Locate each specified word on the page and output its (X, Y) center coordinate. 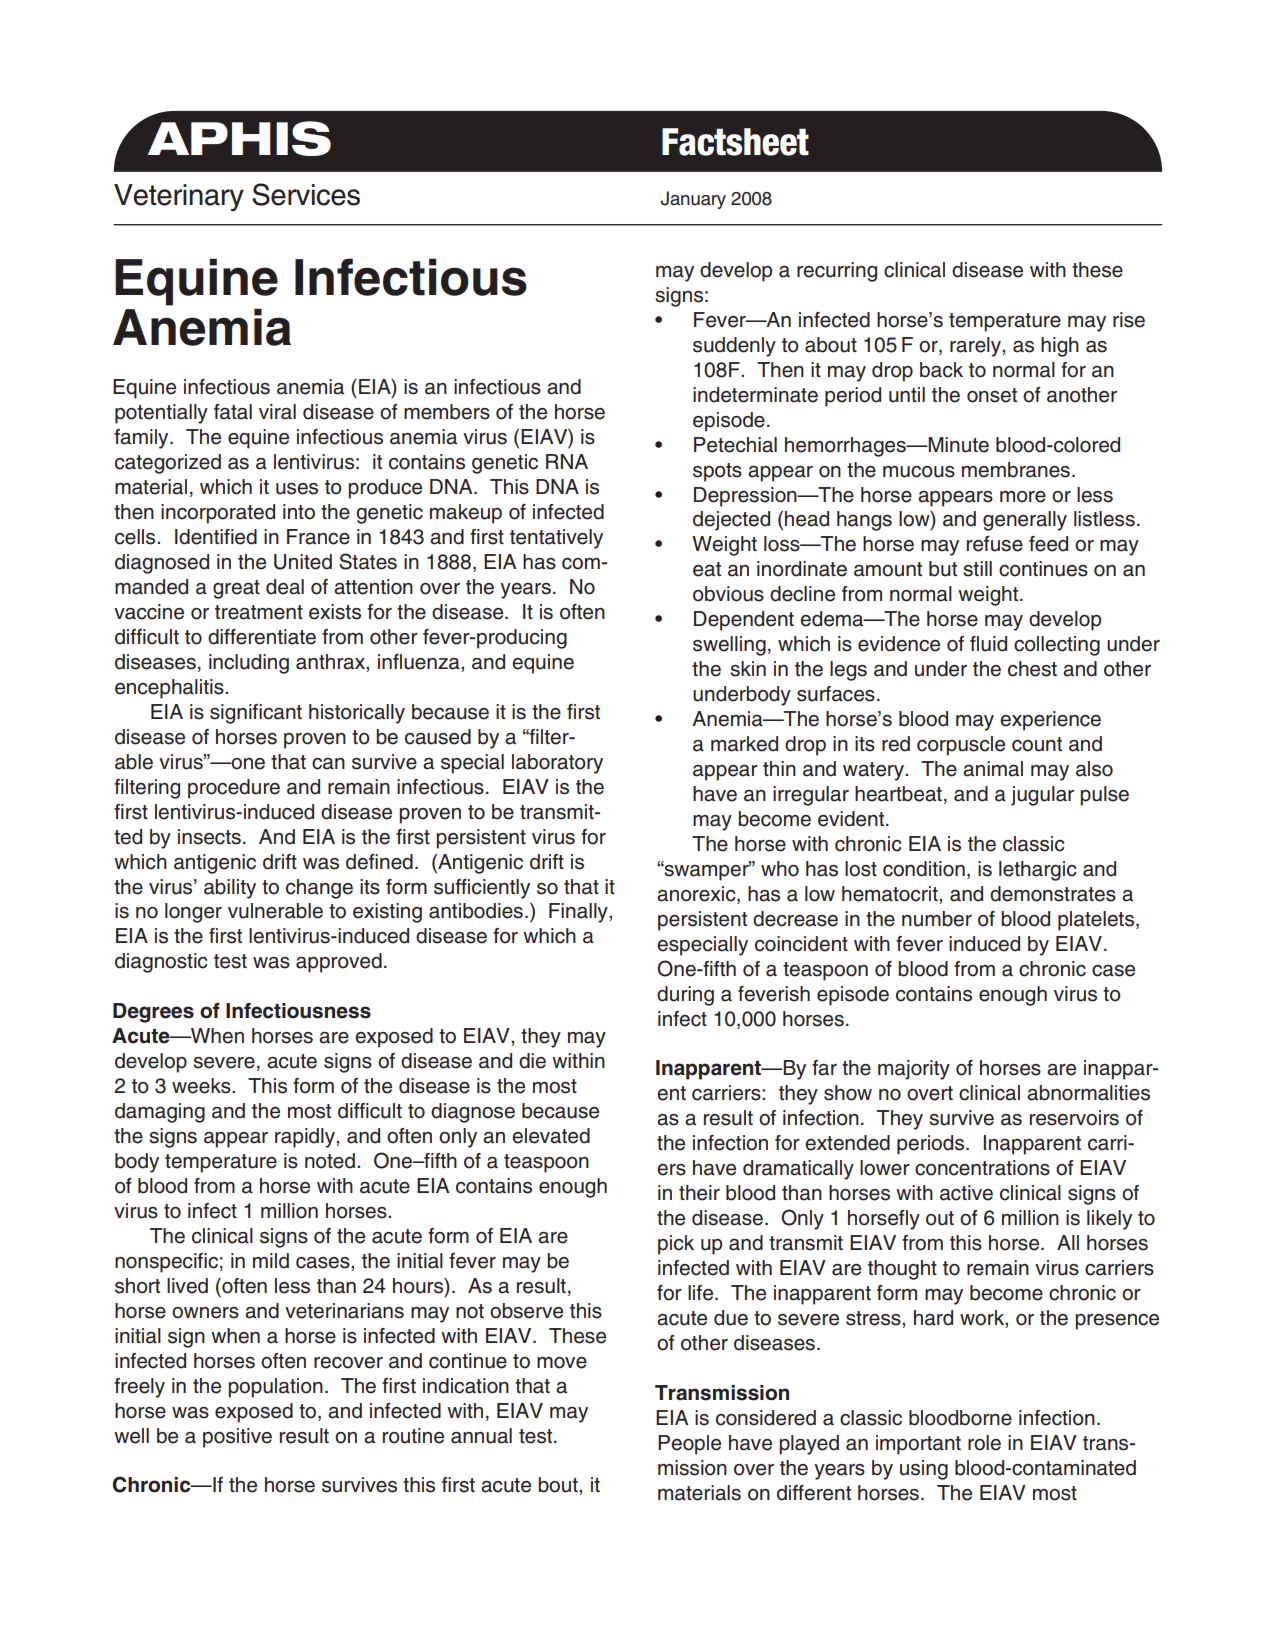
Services (306, 194)
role (984, 1443)
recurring (837, 272)
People (689, 1445)
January (693, 200)
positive (237, 1438)
